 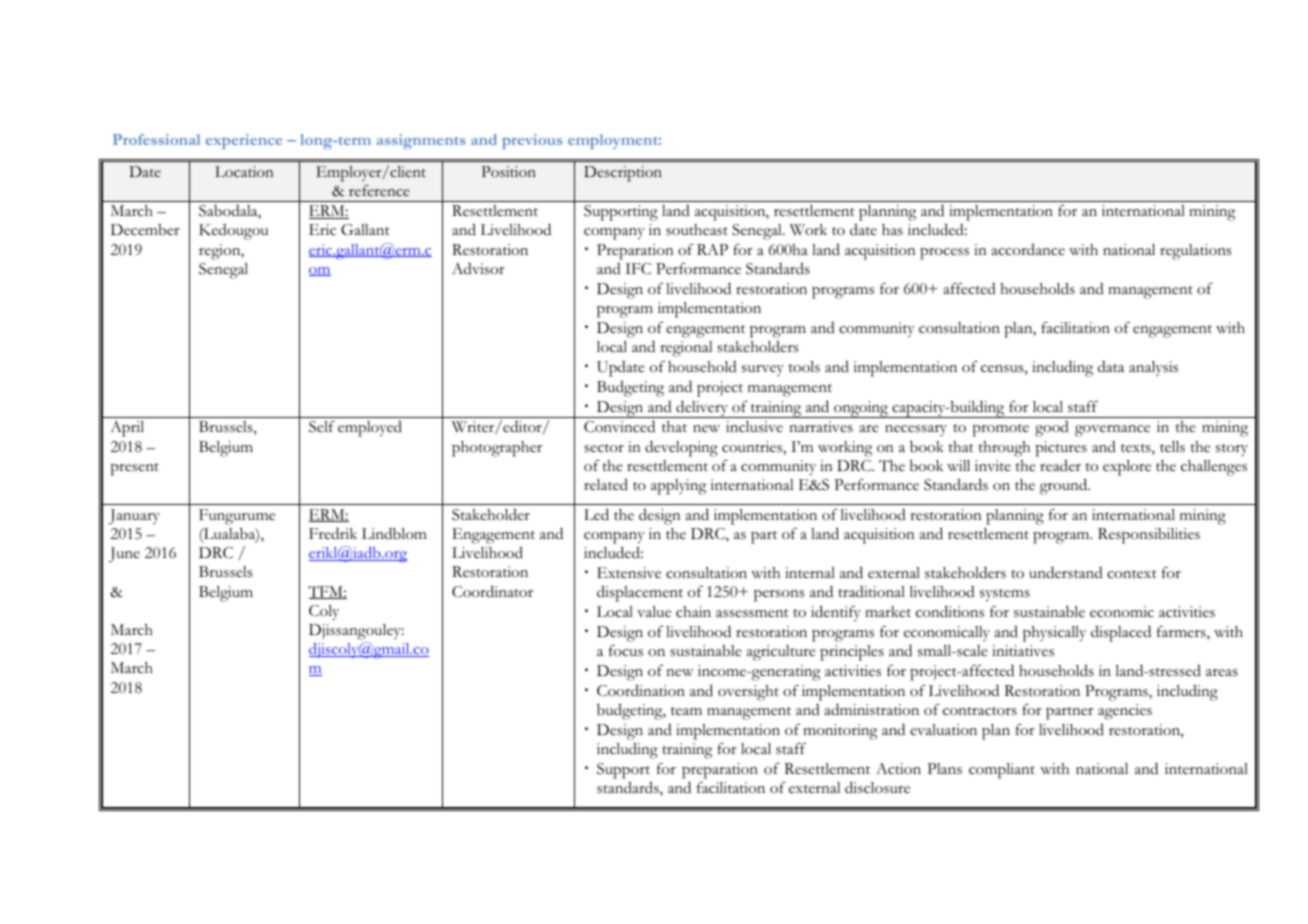 I want to click on has, so click(x=892, y=230).
